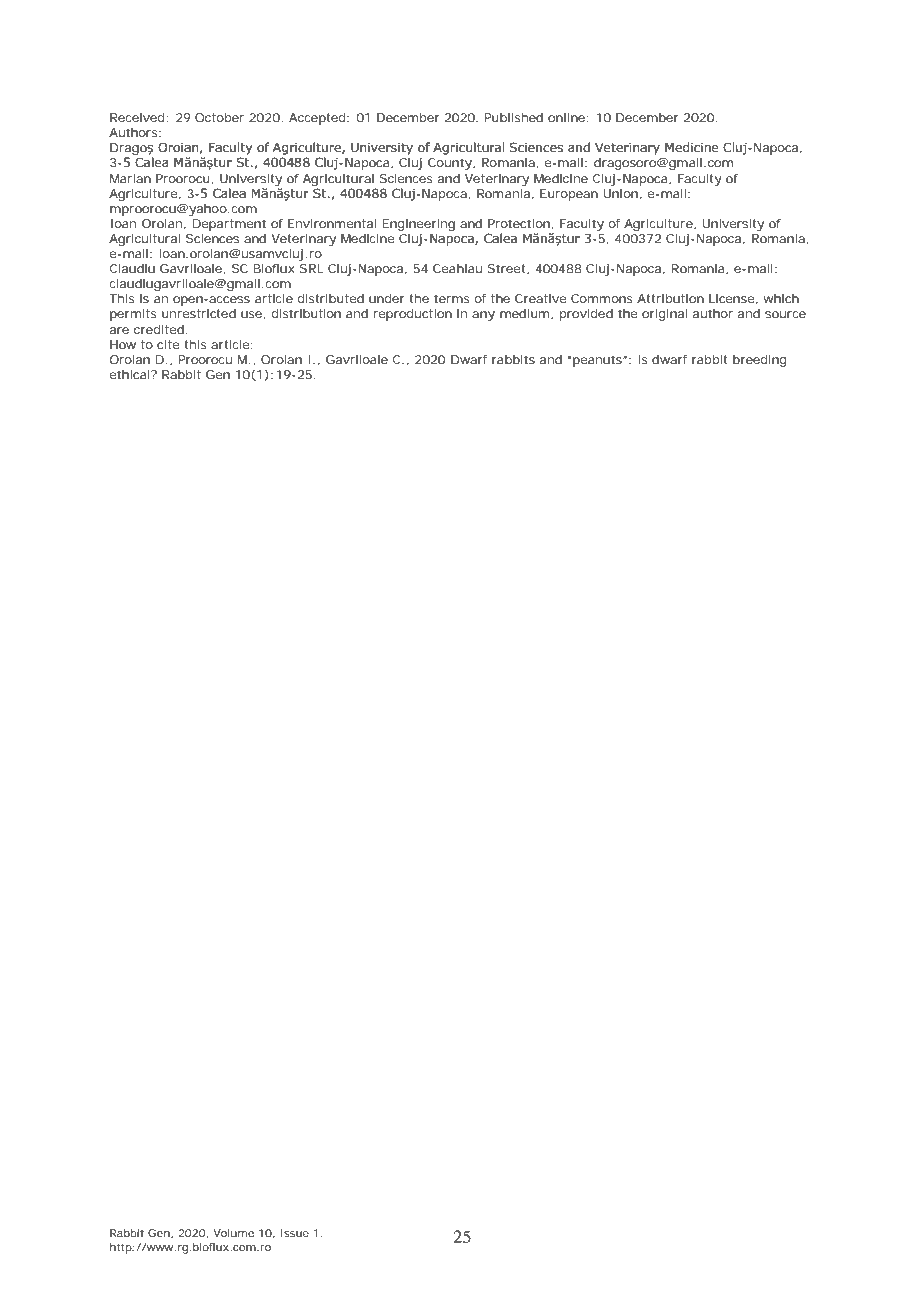 Image resolution: width=924 pixels, height=1308 pixels. What do you see at coordinates (785, 314) in the screenshot?
I see `source` at bounding box center [785, 314].
